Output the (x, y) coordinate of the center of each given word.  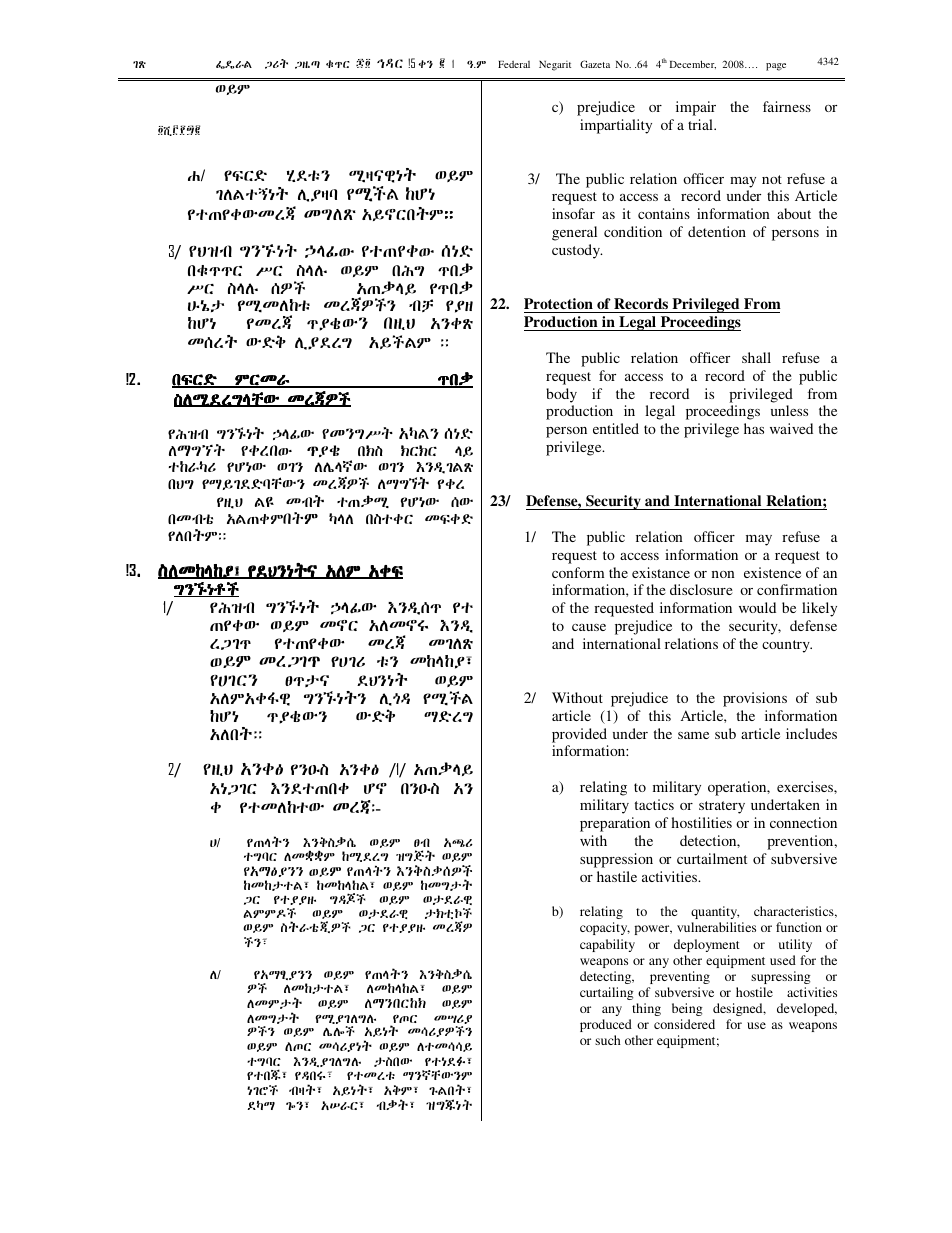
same (693, 735)
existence (772, 572)
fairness (787, 106)
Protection (558, 303)
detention (717, 231)
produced (606, 1025)
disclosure (701, 589)
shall (756, 357)
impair (696, 108)
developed (807, 1009)
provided (579, 735)
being (687, 1009)
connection (803, 822)
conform (578, 572)
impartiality (616, 126)
